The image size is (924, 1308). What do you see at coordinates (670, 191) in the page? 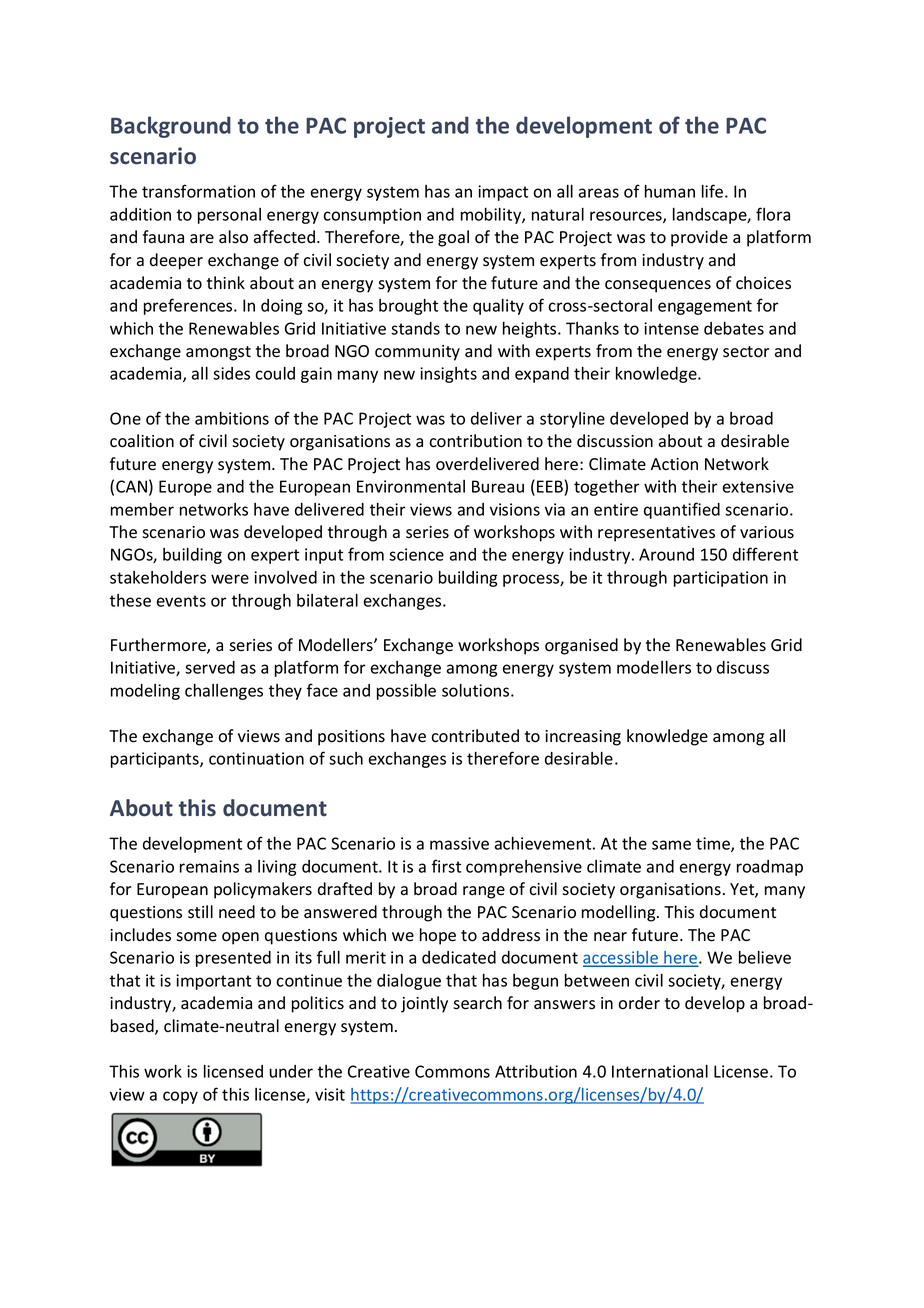
I see `human` at bounding box center [670, 191].
